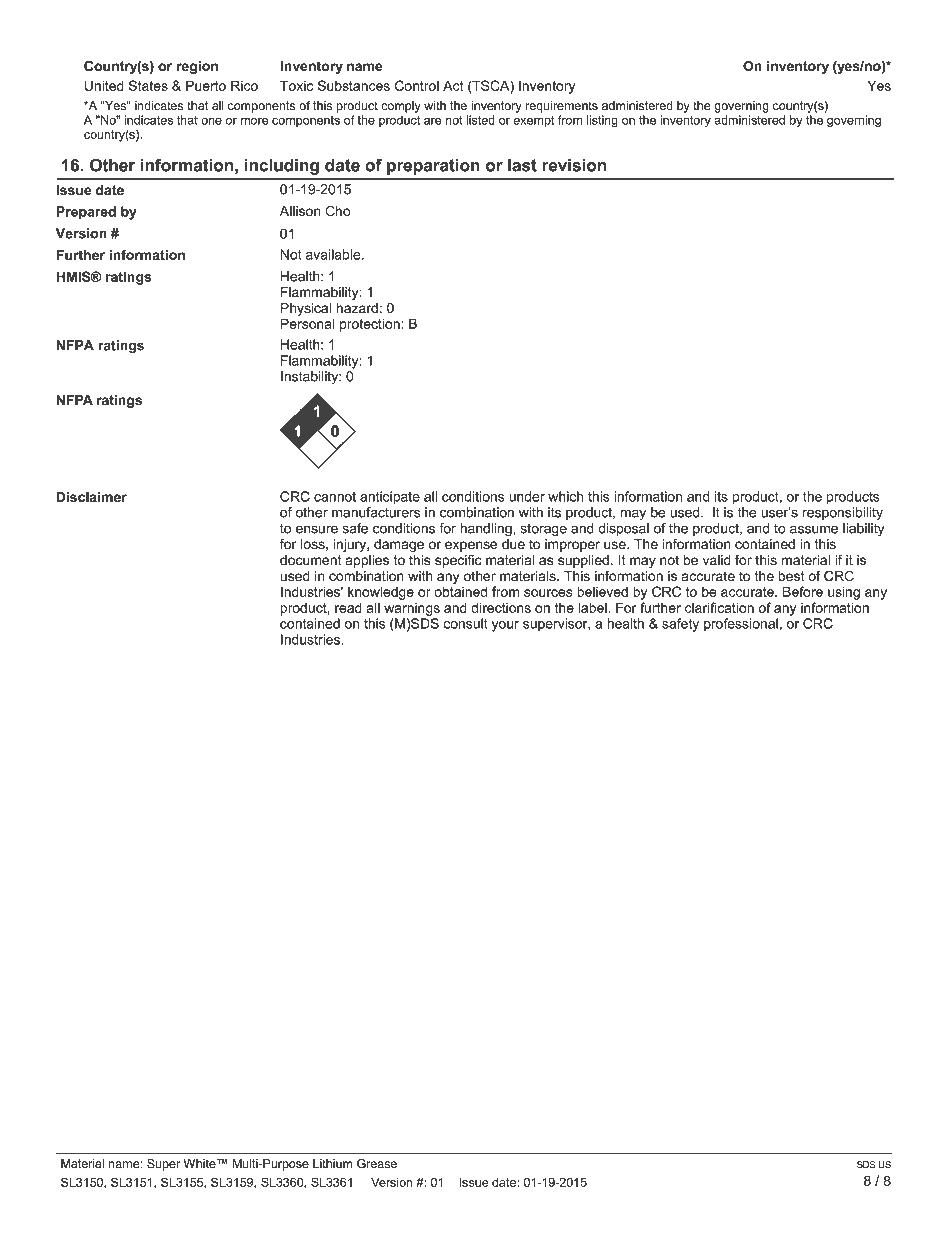 The height and width of the document is (1233, 952). I want to click on read, so click(348, 607).
